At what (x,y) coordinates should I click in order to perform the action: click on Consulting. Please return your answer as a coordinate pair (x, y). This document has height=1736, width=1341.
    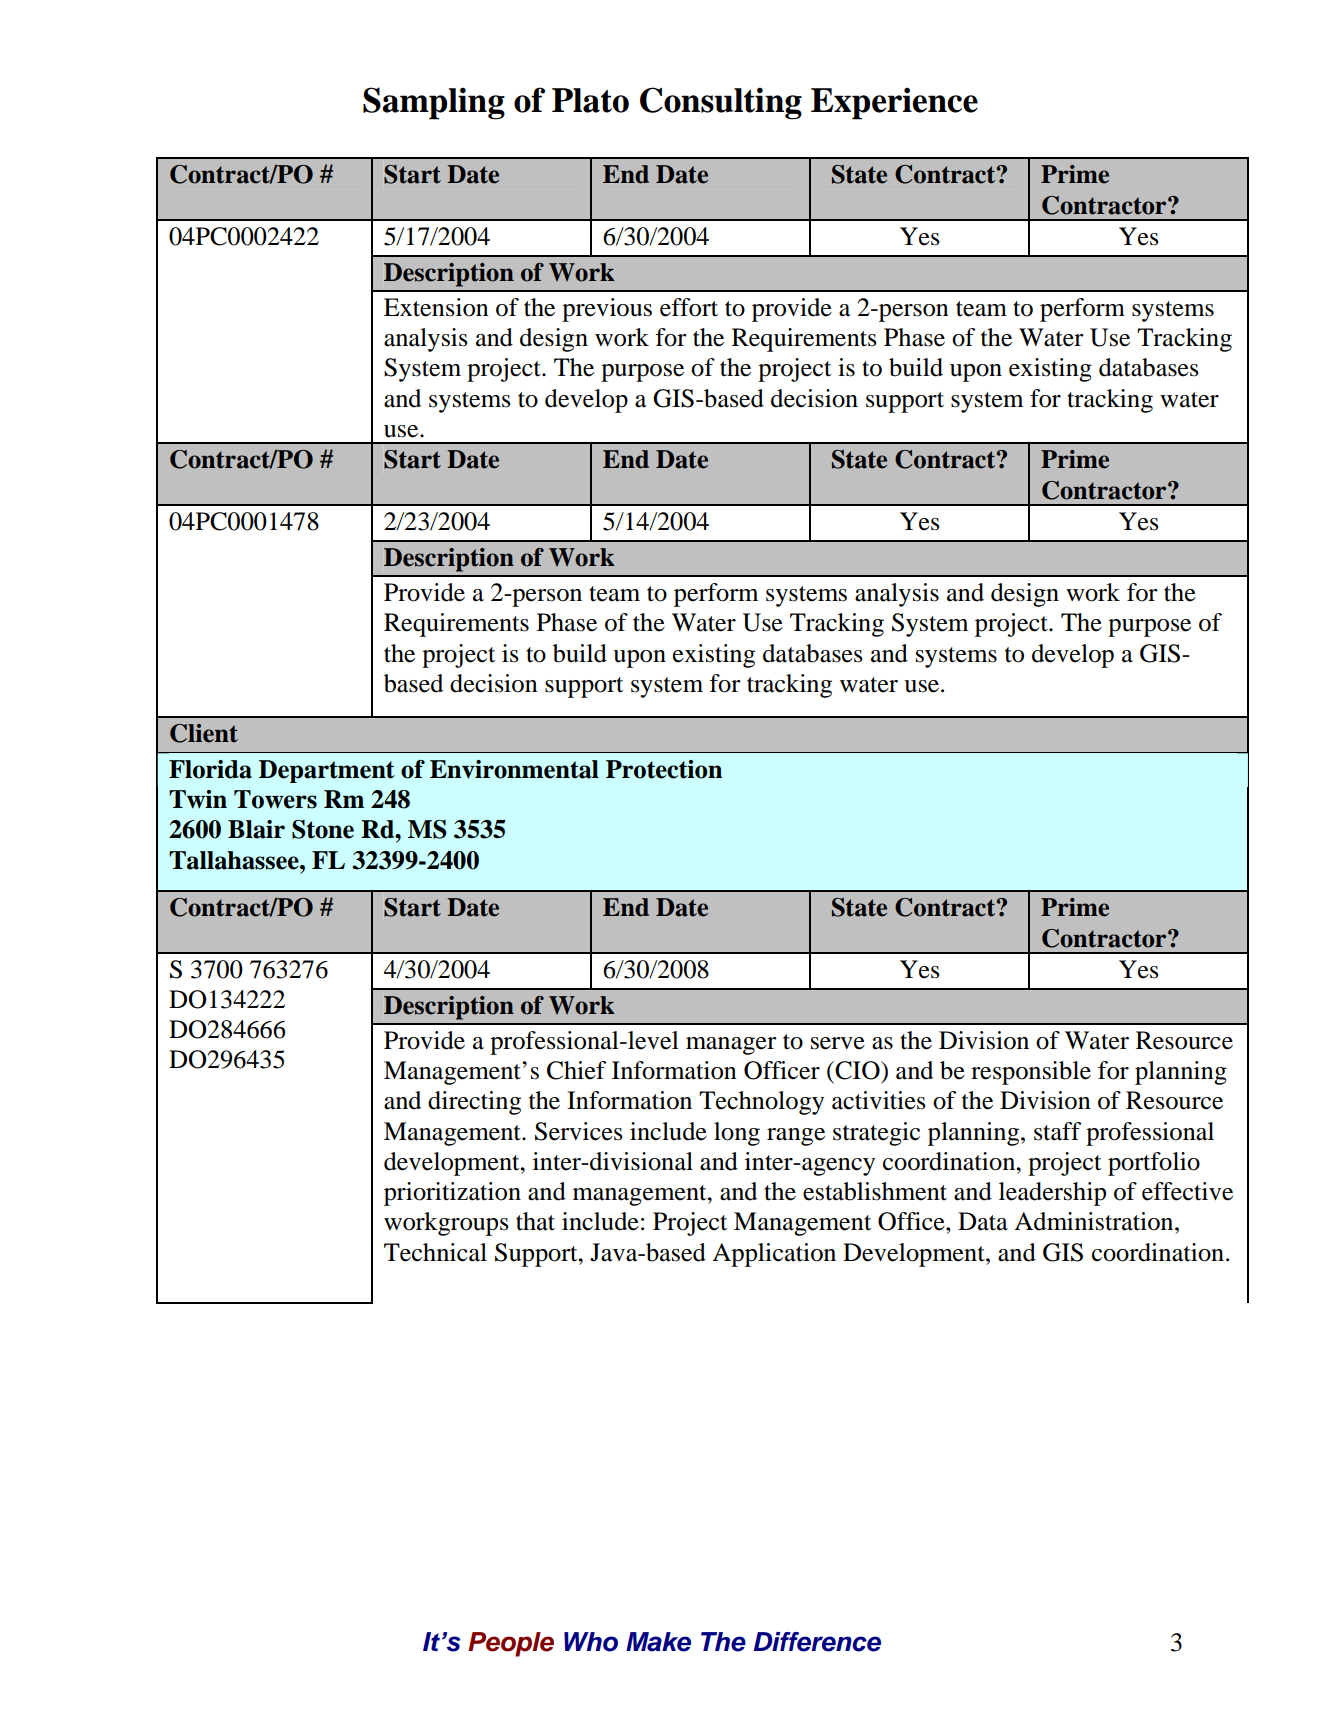
    Looking at the image, I should click on (721, 103).
